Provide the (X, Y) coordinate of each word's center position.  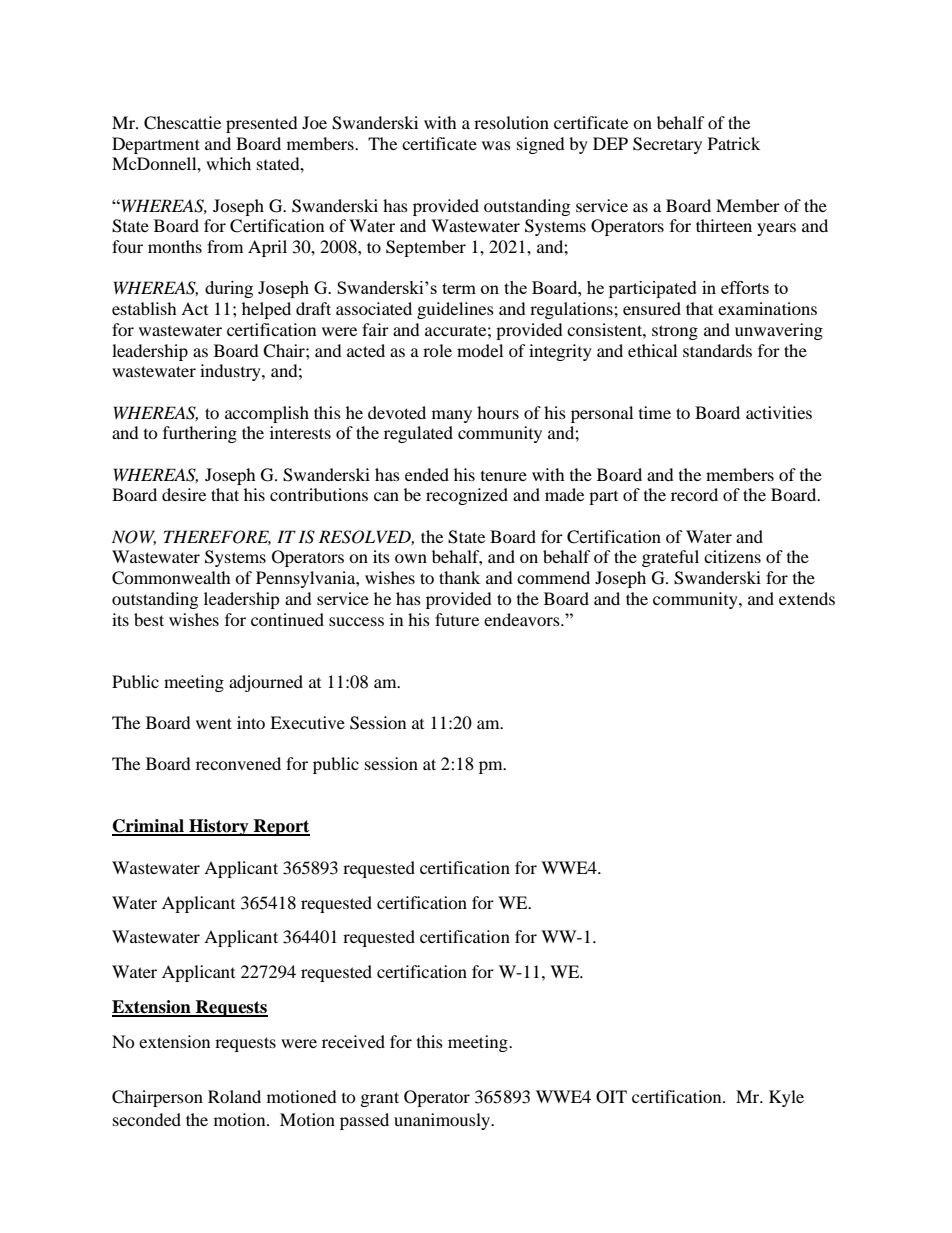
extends (807, 598)
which (228, 163)
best (149, 619)
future (457, 619)
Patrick (734, 143)
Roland (234, 1096)
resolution (511, 122)
